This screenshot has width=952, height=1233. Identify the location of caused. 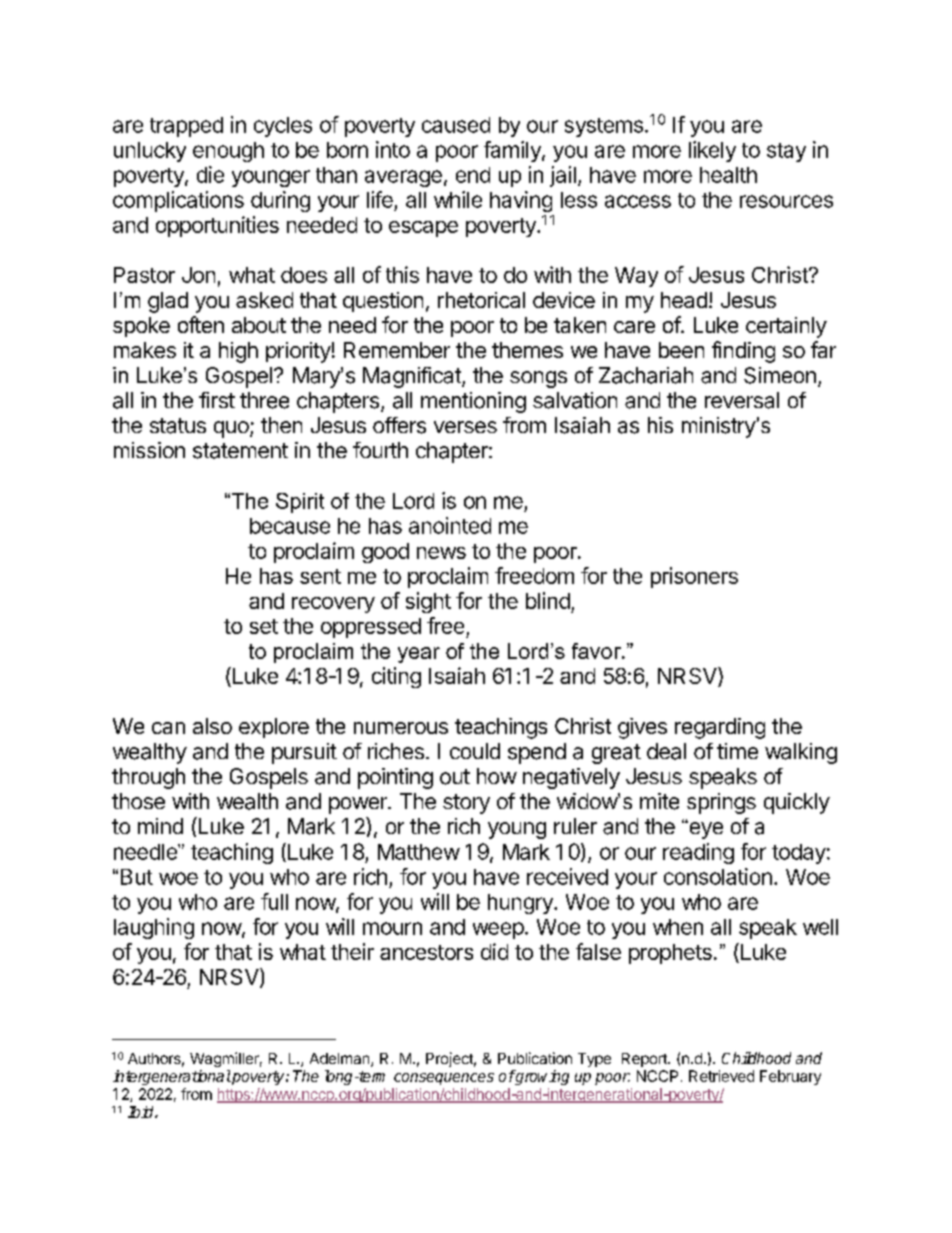
(456, 125).
